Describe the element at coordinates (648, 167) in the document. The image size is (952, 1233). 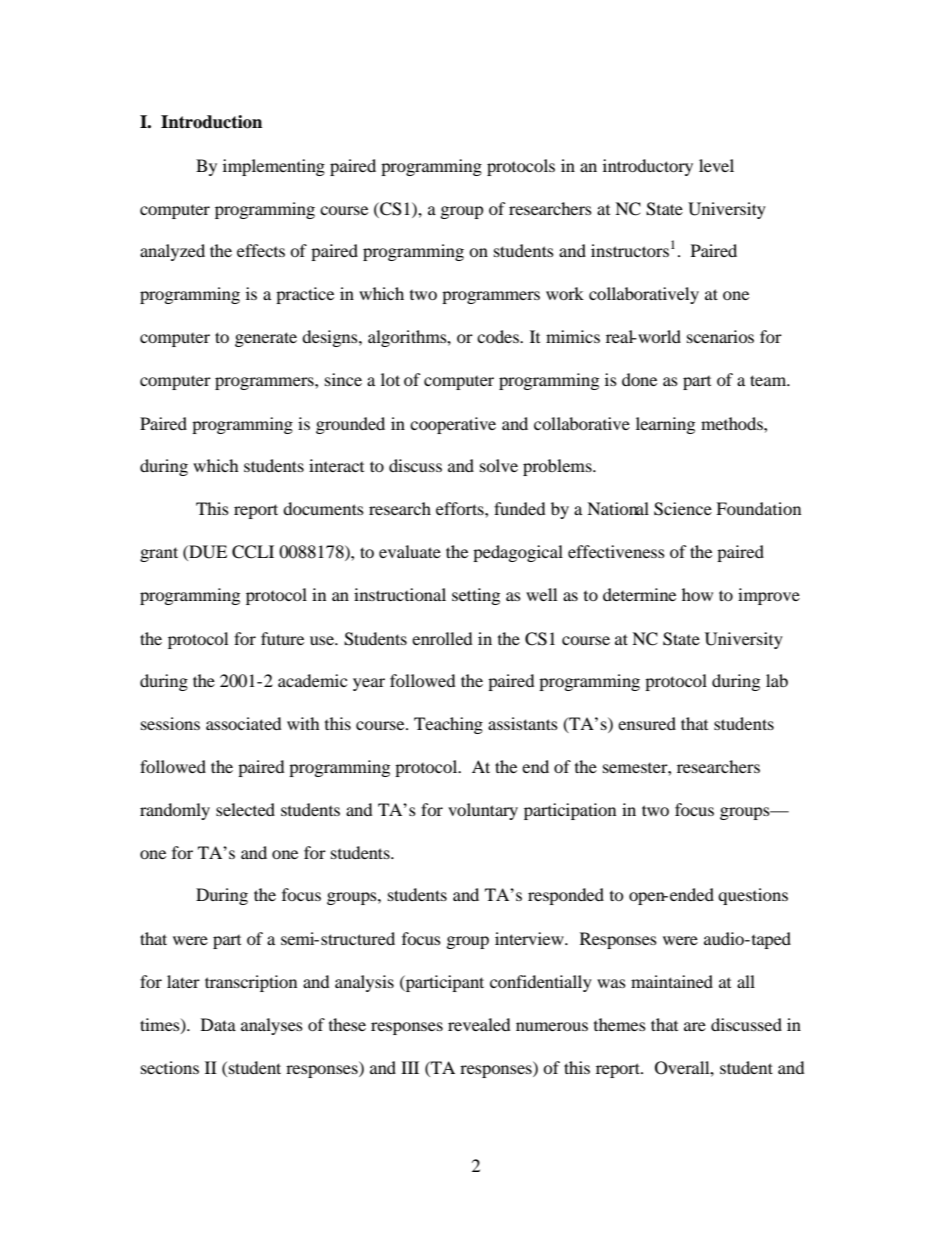
I see `introductory` at that location.
